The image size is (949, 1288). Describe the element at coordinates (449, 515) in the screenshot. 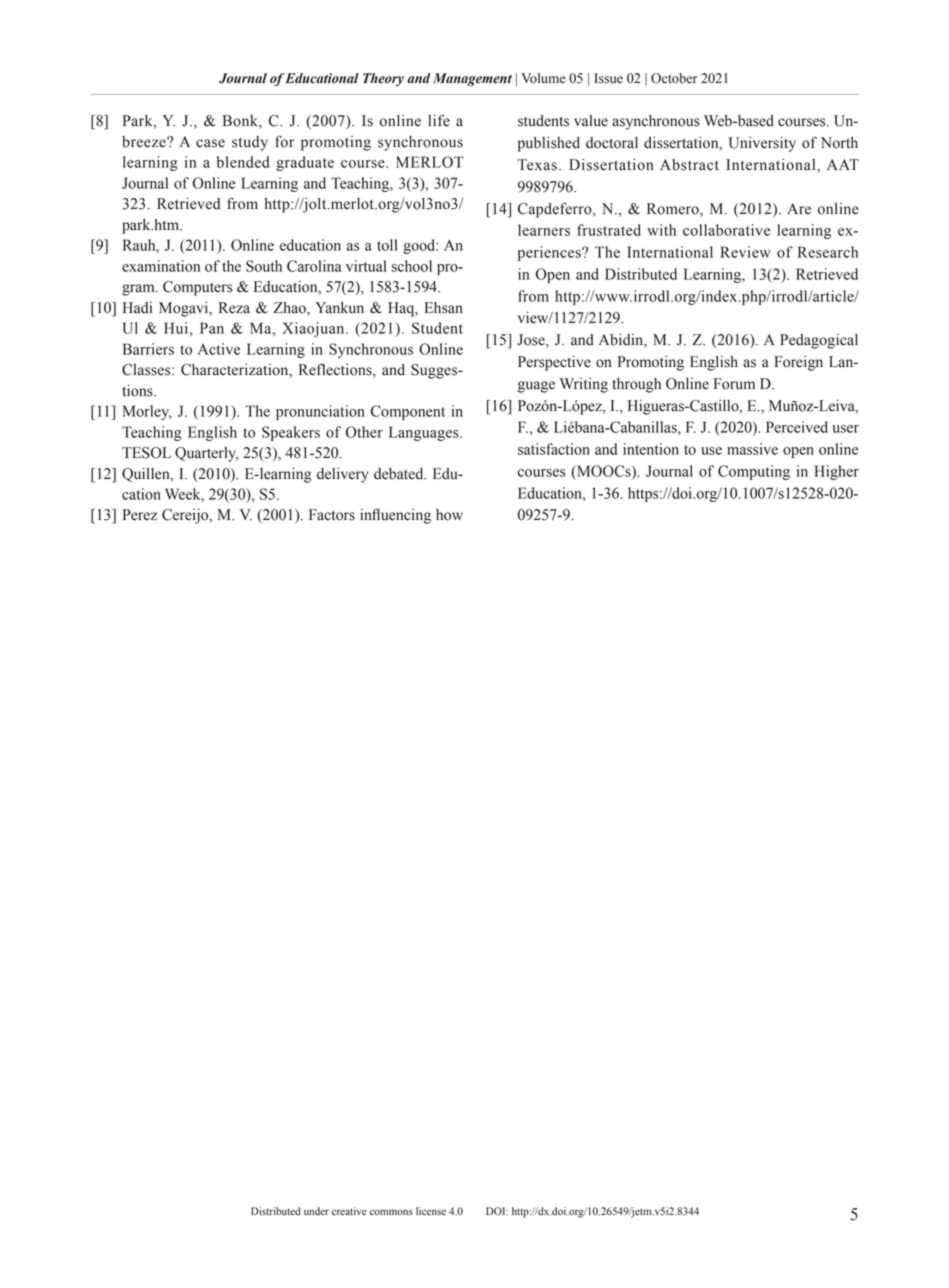

I see `how` at that location.
